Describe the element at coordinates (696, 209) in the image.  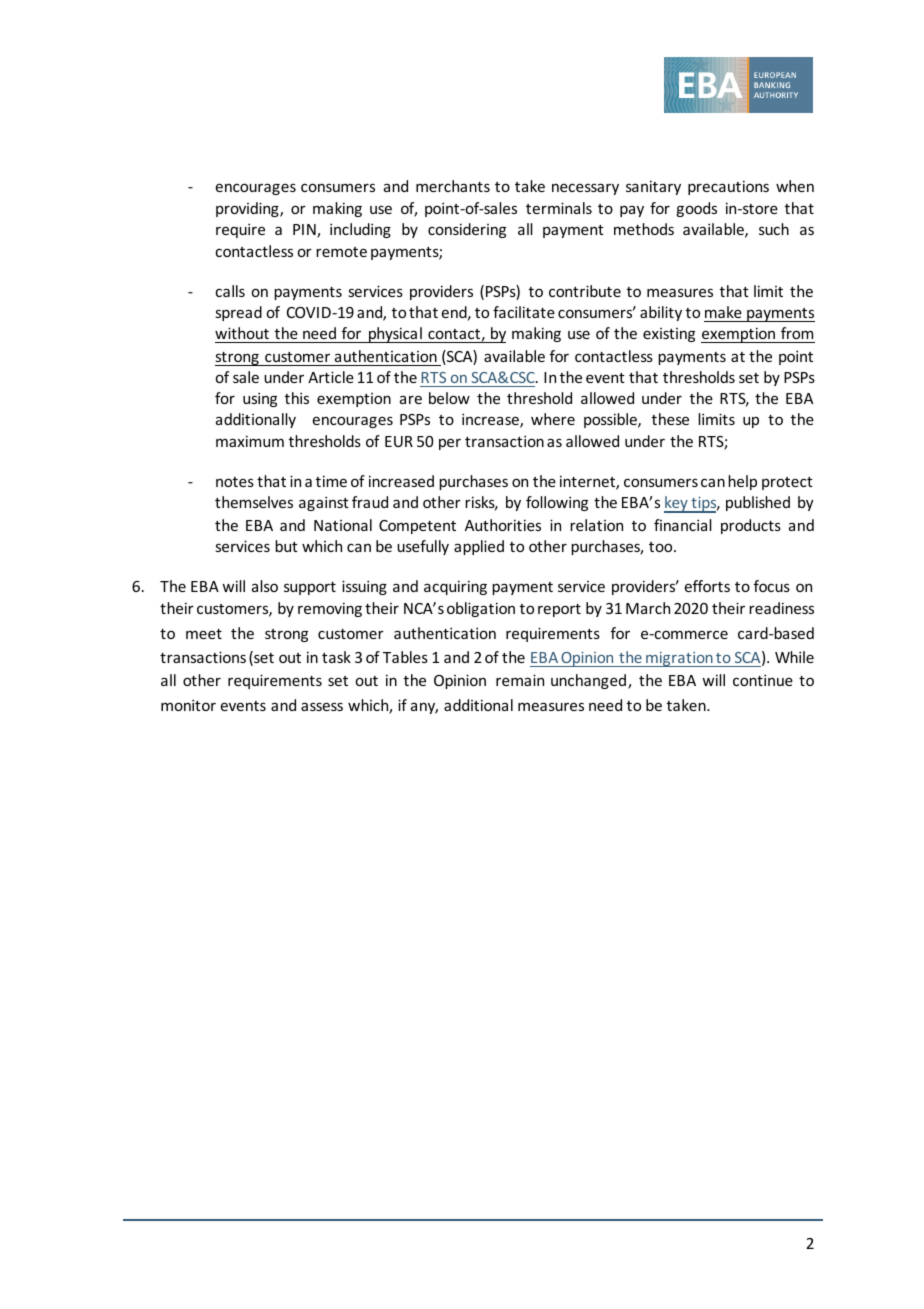
I see `goods` at that location.
